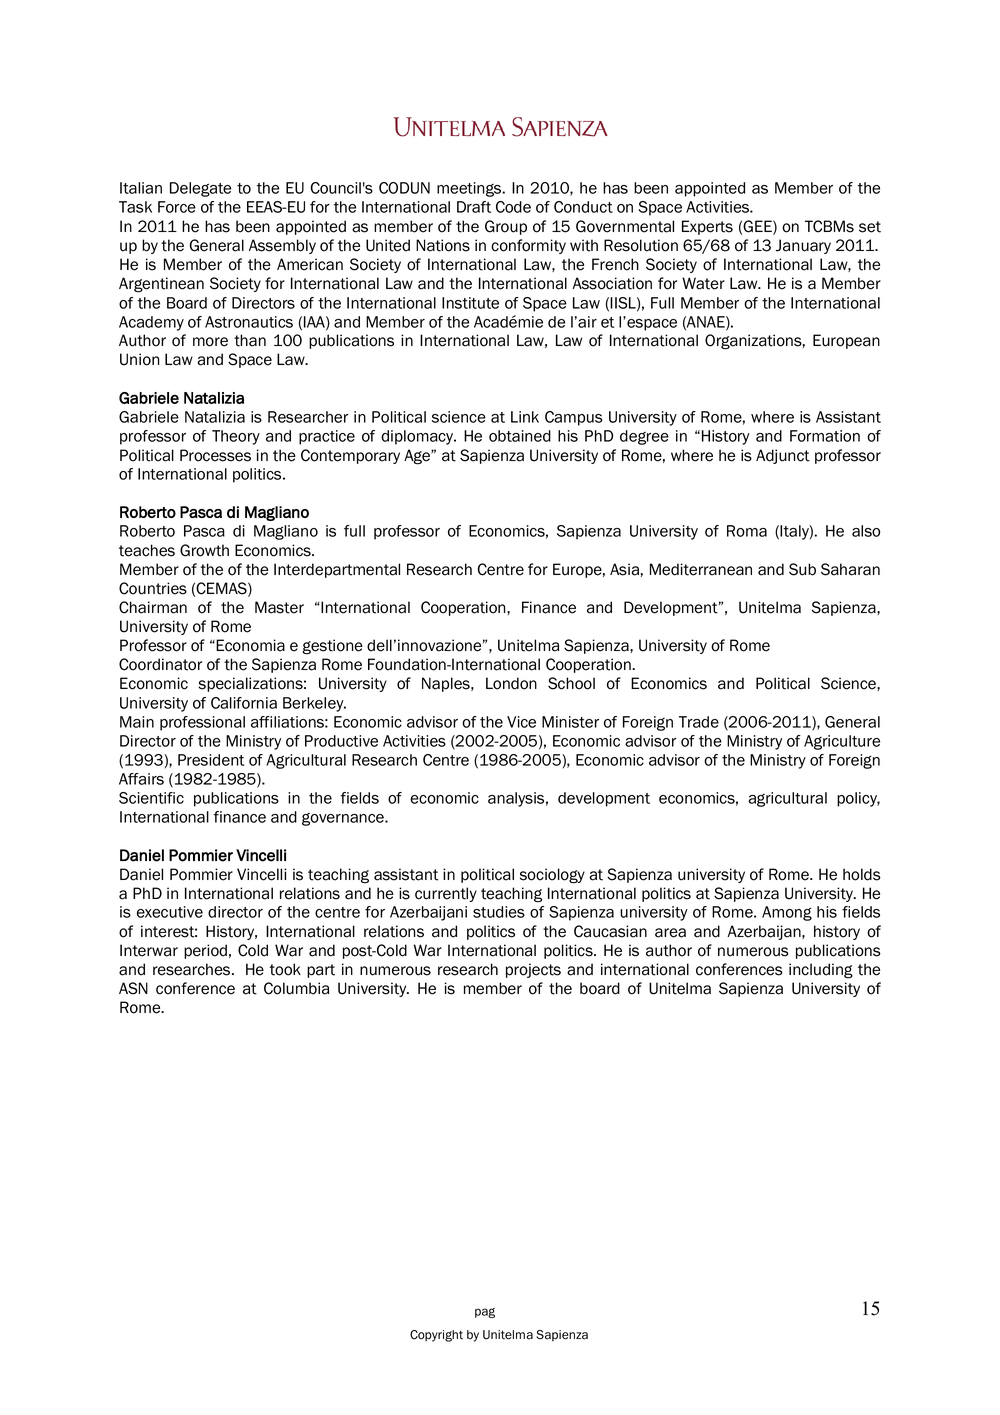  Describe the element at coordinates (204, 550) in the page. I see `Growth` at that location.
